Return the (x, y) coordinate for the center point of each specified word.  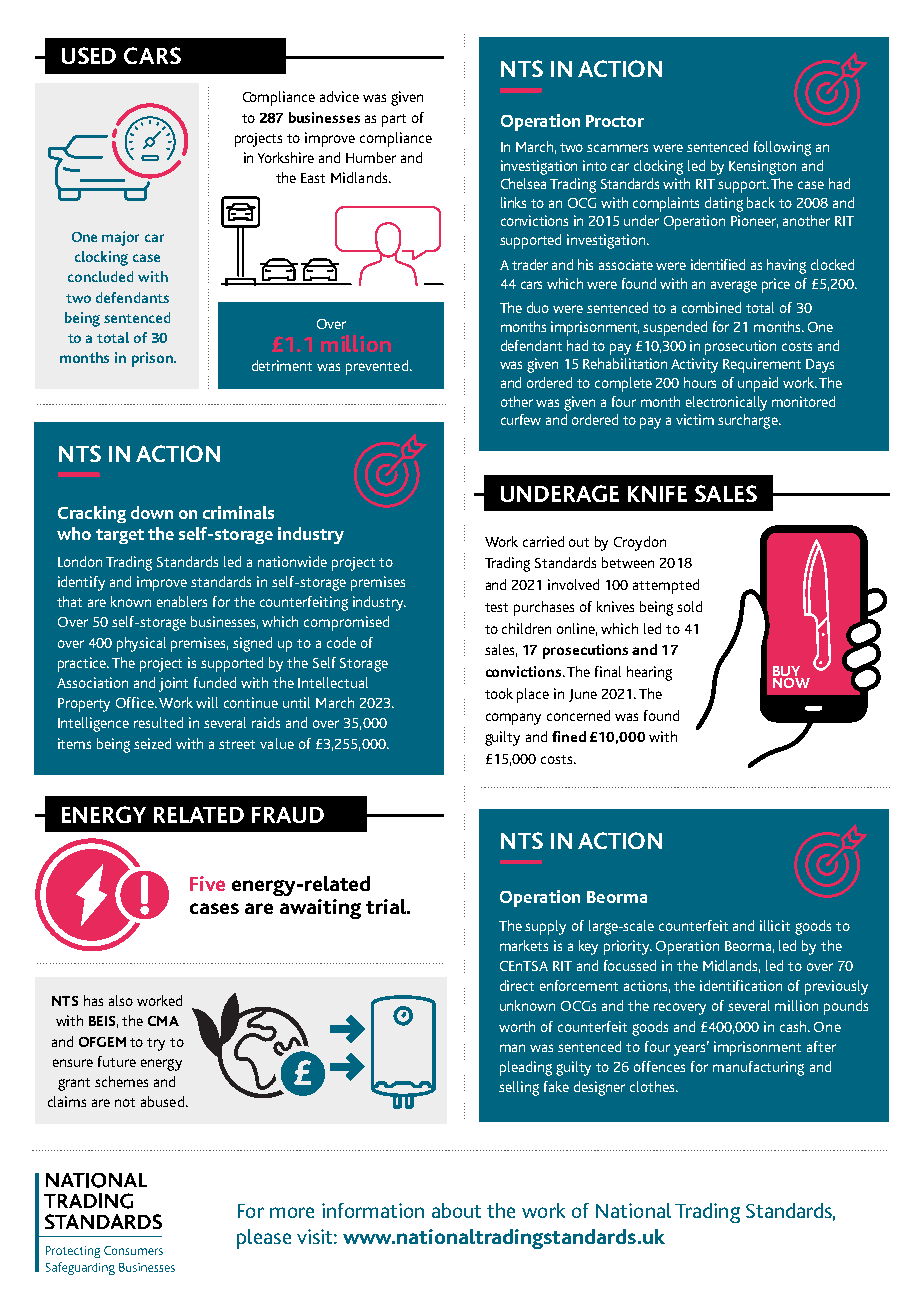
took (499, 693)
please (264, 1239)
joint (173, 684)
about (456, 1210)
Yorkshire (286, 157)
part (394, 120)
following (782, 148)
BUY (786, 671)
